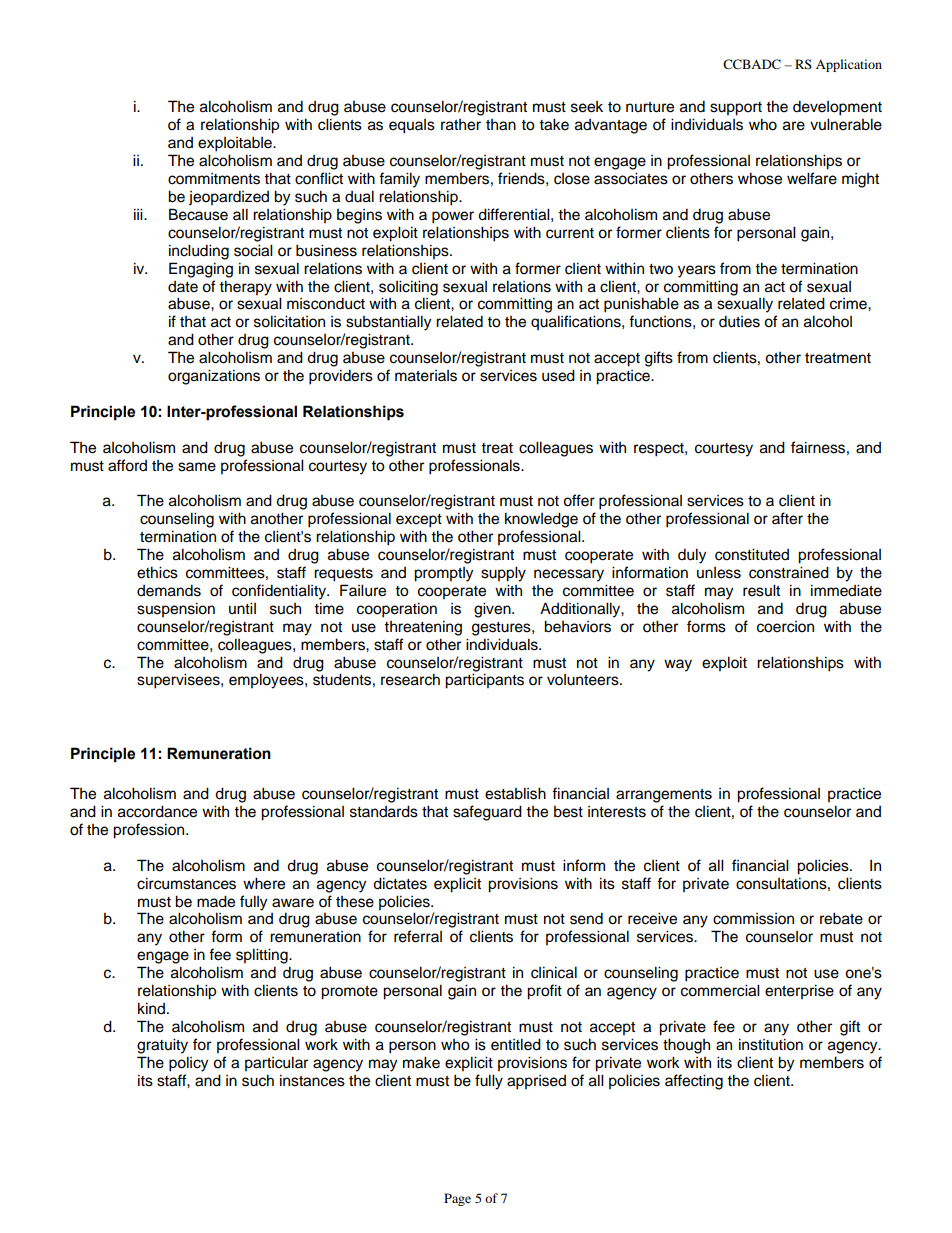 The image size is (952, 1233). Describe the element at coordinates (188, 1064) in the page. I see `policy` at that location.
